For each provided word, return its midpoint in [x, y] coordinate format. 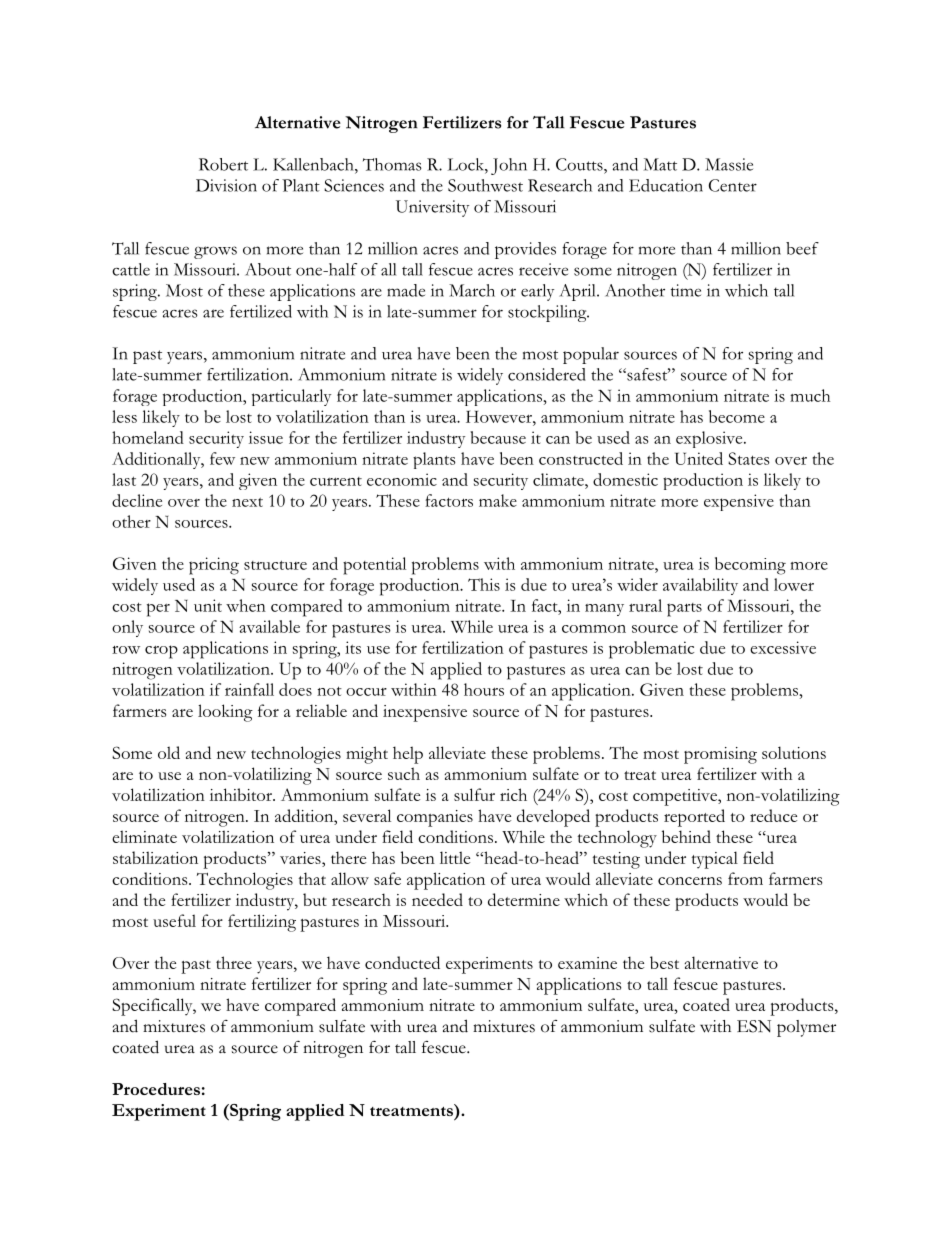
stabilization [155, 857]
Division [226, 185]
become [737, 416]
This [484, 584]
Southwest [485, 185]
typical [715, 860]
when [246, 605]
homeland [148, 437]
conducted [402, 962]
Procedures [156, 1089]
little [455, 857]
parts [684, 610]
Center [733, 185]
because [498, 437]
